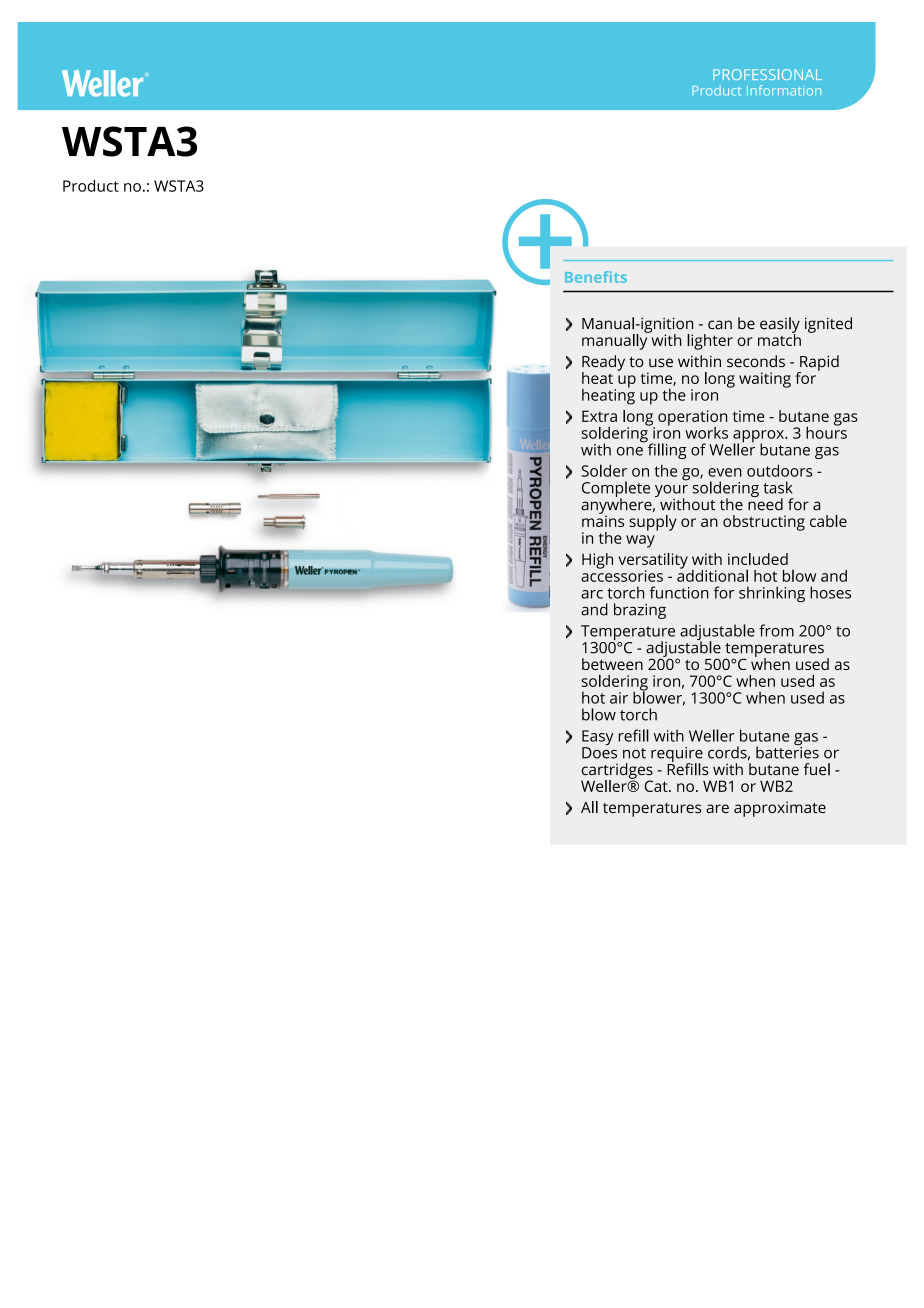  What do you see at coordinates (596, 277) in the screenshot?
I see `Benefits` at bounding box center [596, 277].
